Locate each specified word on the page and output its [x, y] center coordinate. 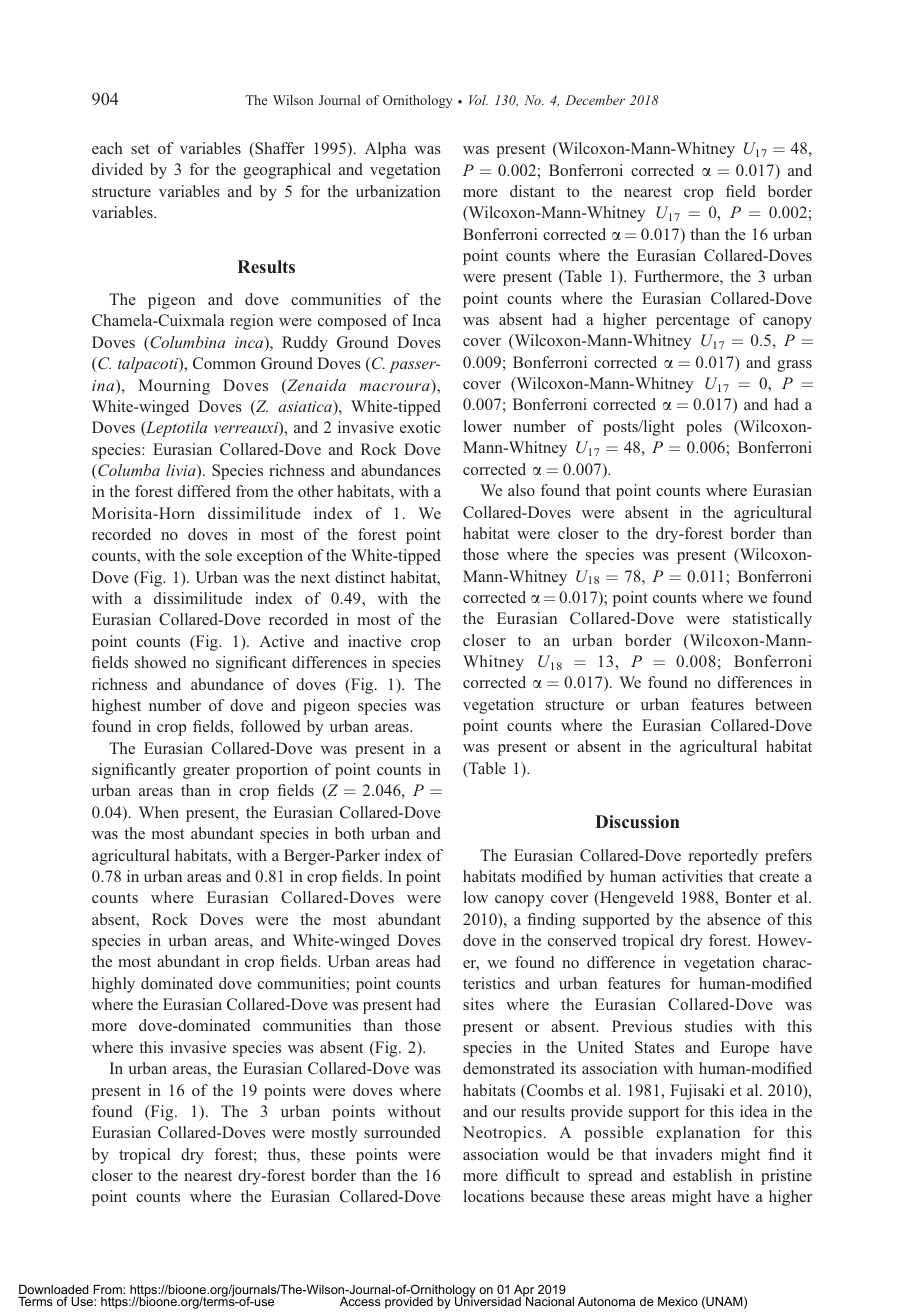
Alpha [385, 150]
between [783, 704]
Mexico [678, 1301]
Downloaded [53, 1291]
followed [271, 726]
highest [116, 707]
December [595, 100]
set [140, 149]
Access [360, 1301]
